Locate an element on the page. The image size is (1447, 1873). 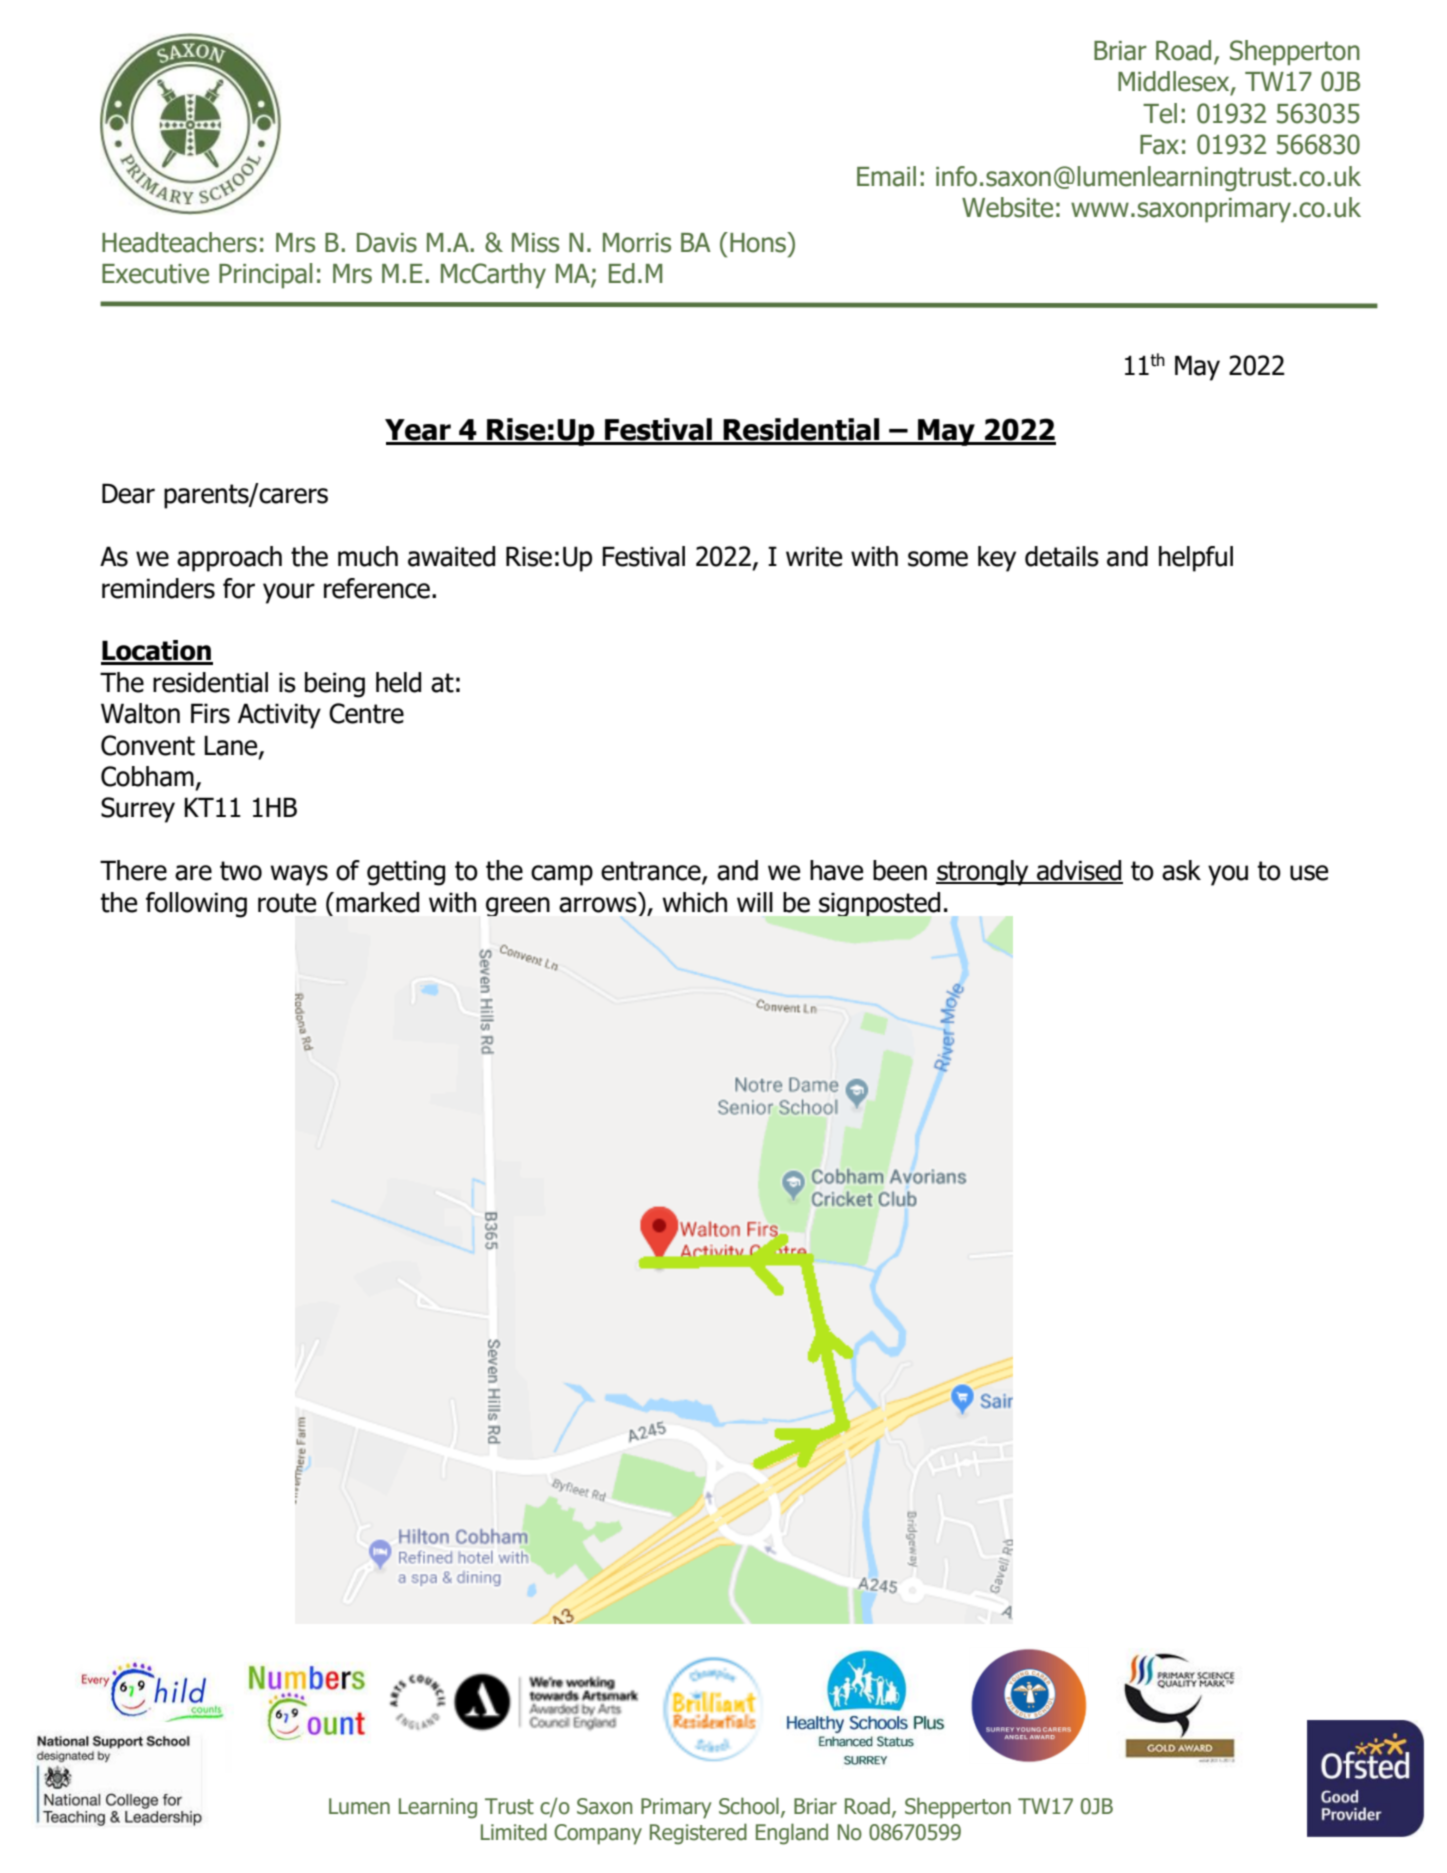
Hons is located at coordinates (759, 242).
